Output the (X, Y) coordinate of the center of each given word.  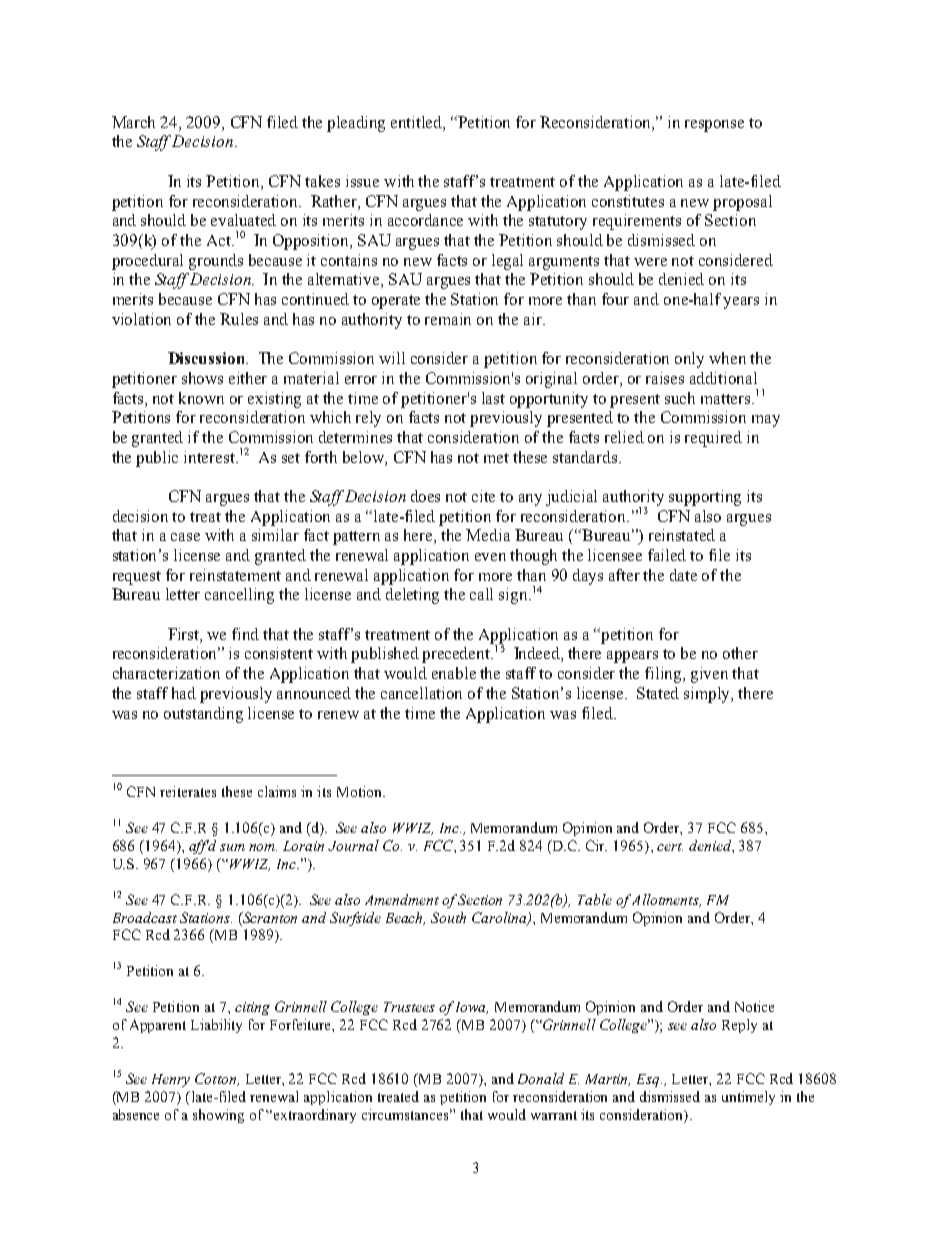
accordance (425, 220)
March (133, 122)
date (683, 575)
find (245, 634)
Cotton (217, 1079)
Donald (541, 1078)
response (714, 126)
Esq (649, 1080)
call (481, 594)
